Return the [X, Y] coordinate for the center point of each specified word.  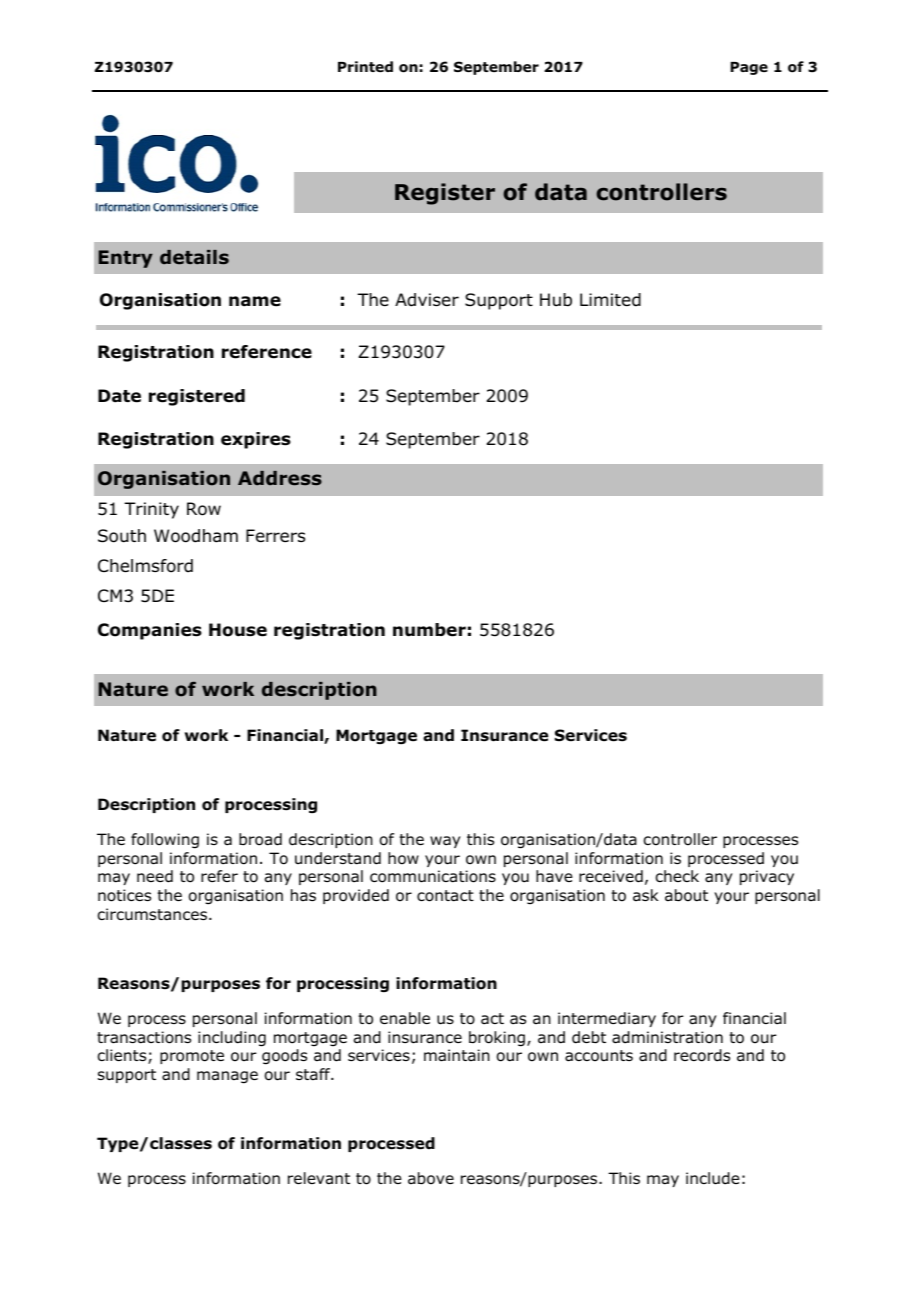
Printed [365, 66]
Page [749, 68]
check [677, 876]
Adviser [427, 300]
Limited [610, 300]
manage [227, 1077]
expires [256, 440]
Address [280, 478]
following [165, 841]
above [431, 1178]
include [713, 1178]
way [445, 842]
